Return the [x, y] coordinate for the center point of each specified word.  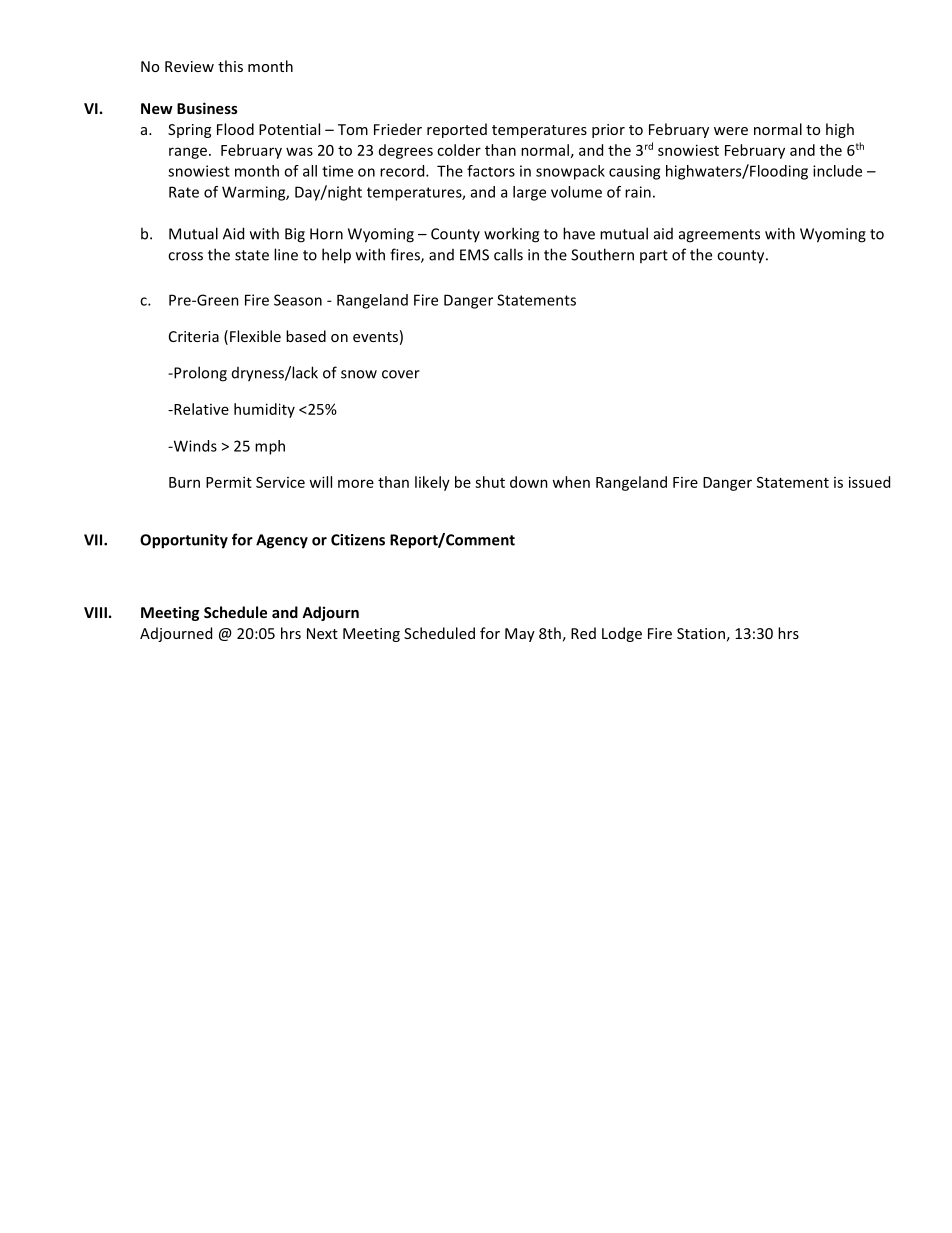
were [731, 131]
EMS [474, 255]
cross [185, 256]
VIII [95, 612]
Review [189, 66]
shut [490, 482]
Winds [194, 446]
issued [869, 482]
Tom [353, 129]
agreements [719, 236]
